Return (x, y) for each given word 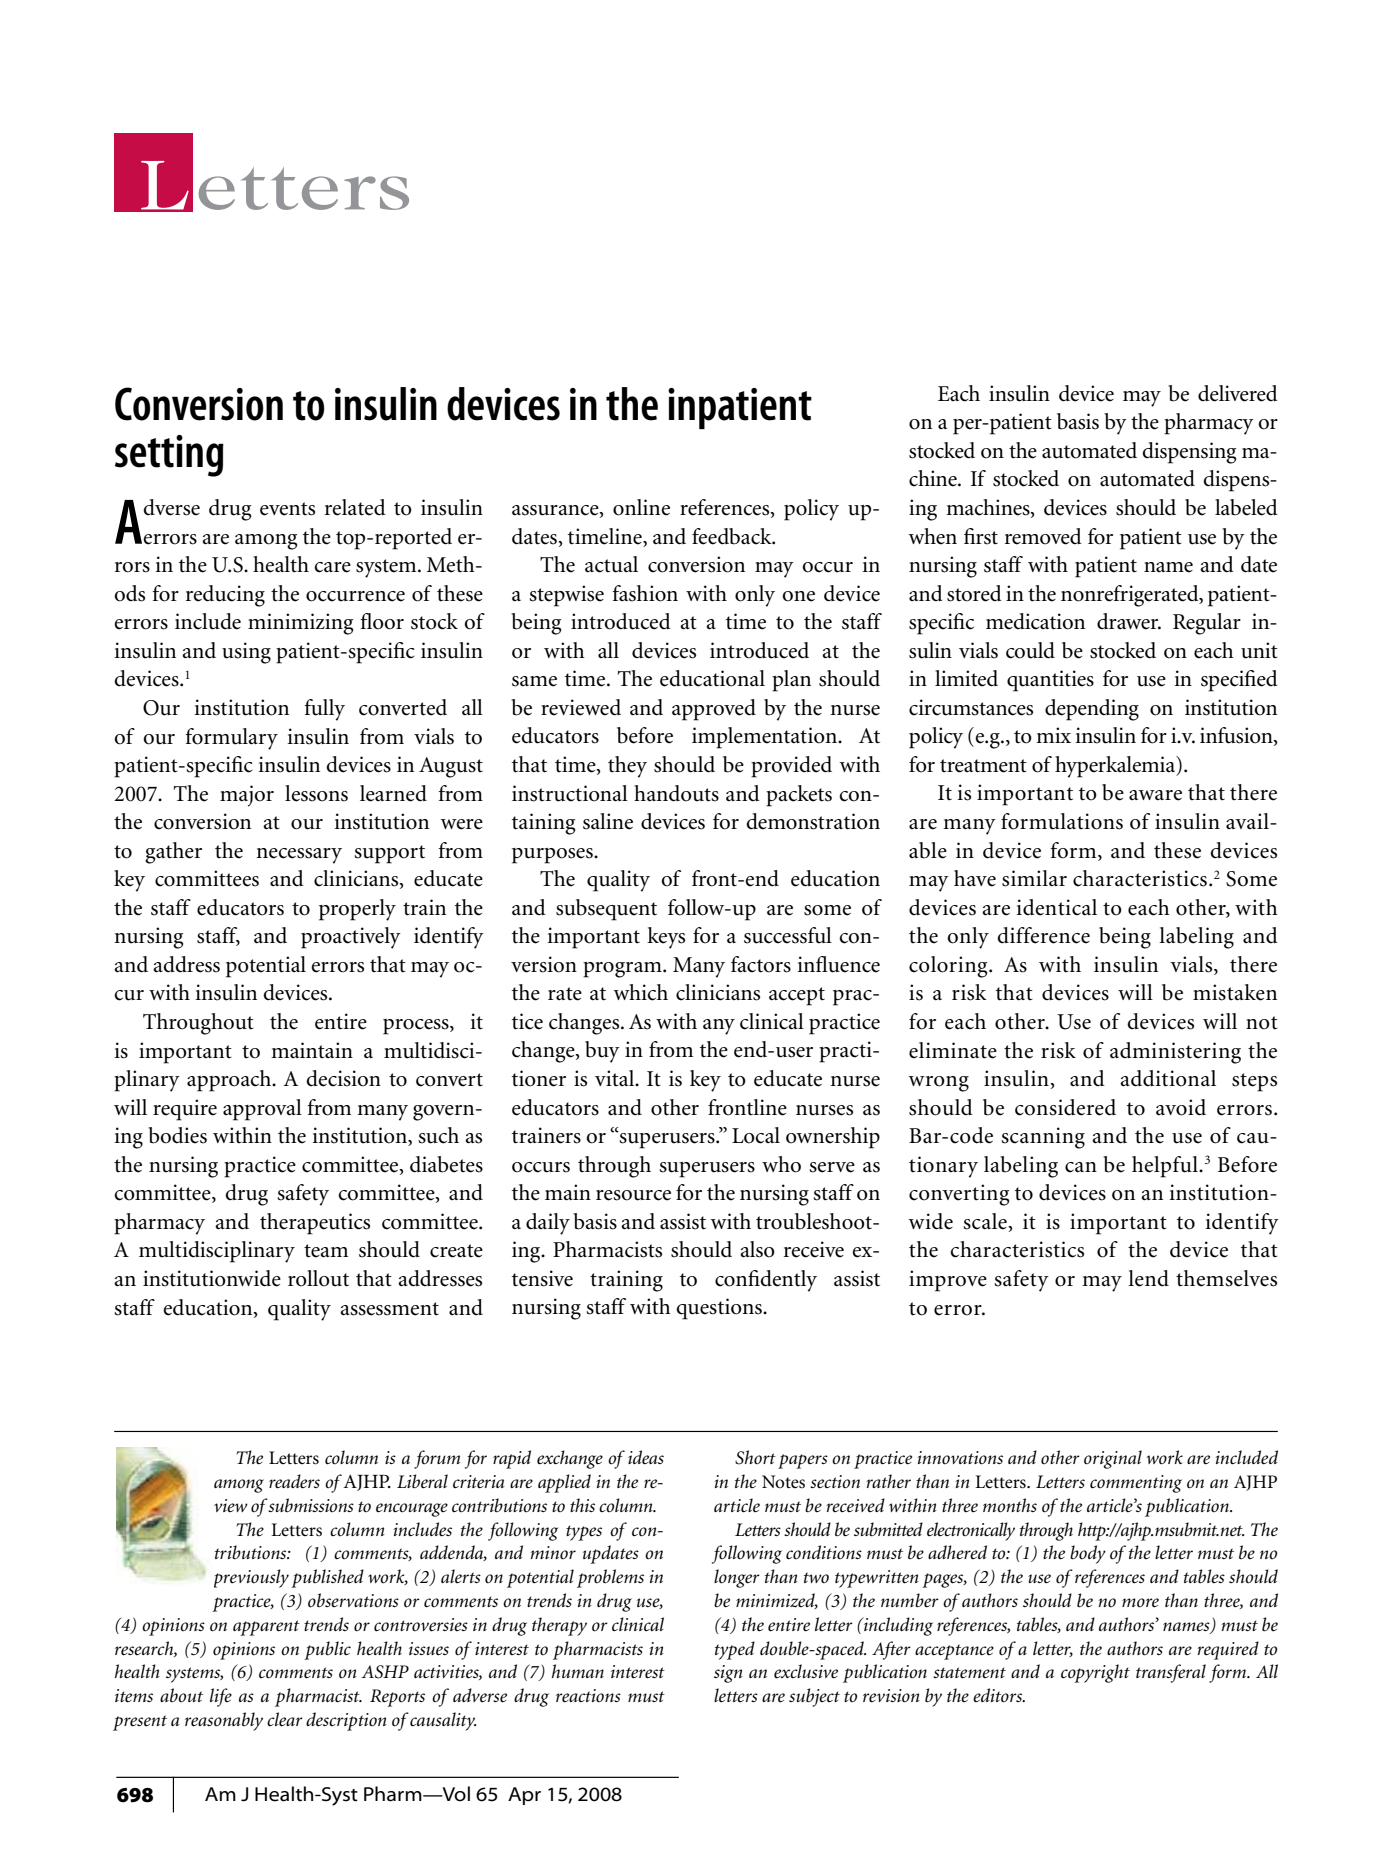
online (641, 507)
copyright (1095, 1673)
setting (169, 456)
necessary (299, 856)
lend (1148, 1278)
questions (720, 1309)
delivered (1238, 393)
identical (1056, 907)
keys (666, 938)
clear (285, 1719)
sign (728, 1674)
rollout (318, 1278)
